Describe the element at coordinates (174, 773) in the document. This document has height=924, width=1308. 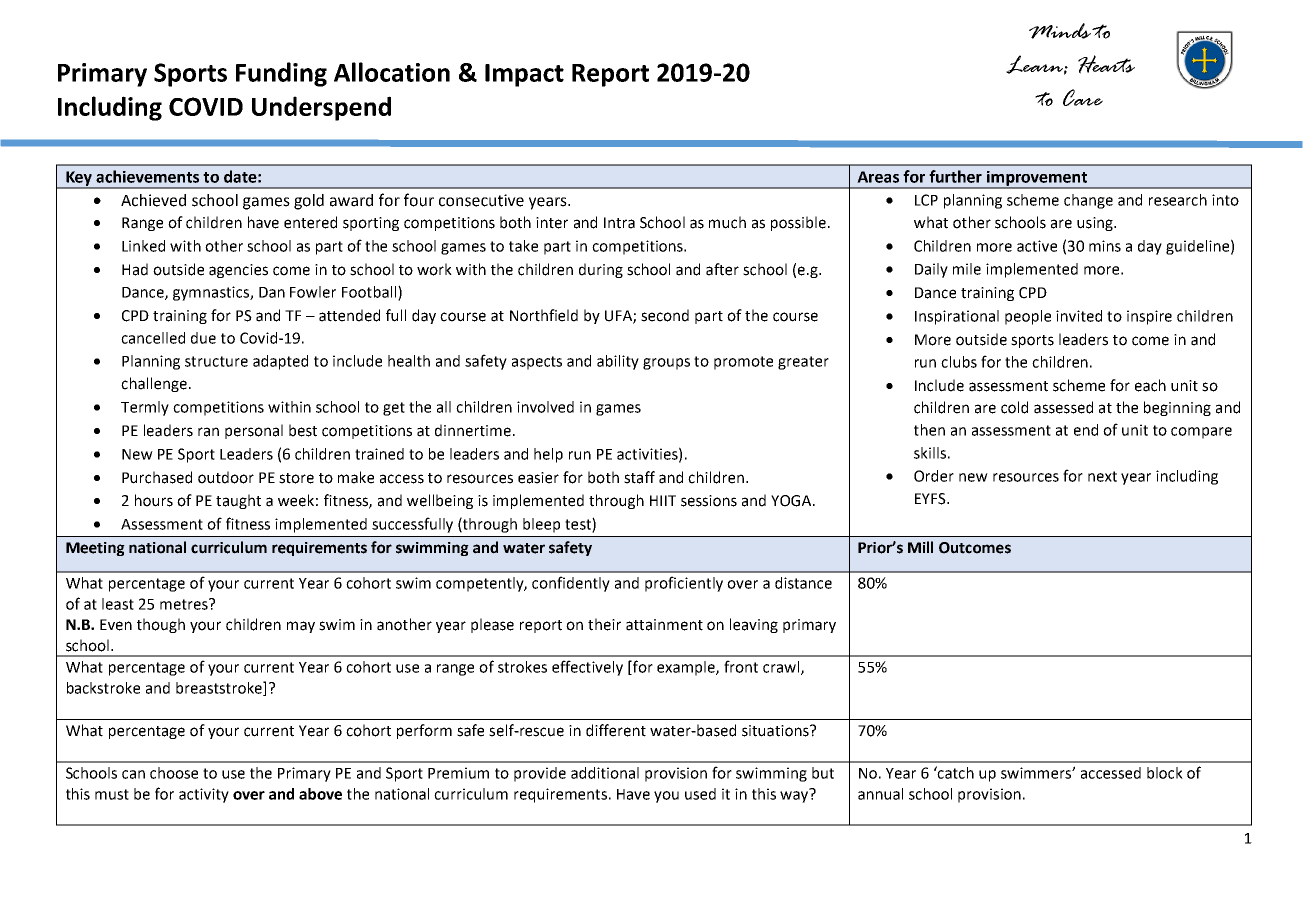
I see `choose` at that location.
